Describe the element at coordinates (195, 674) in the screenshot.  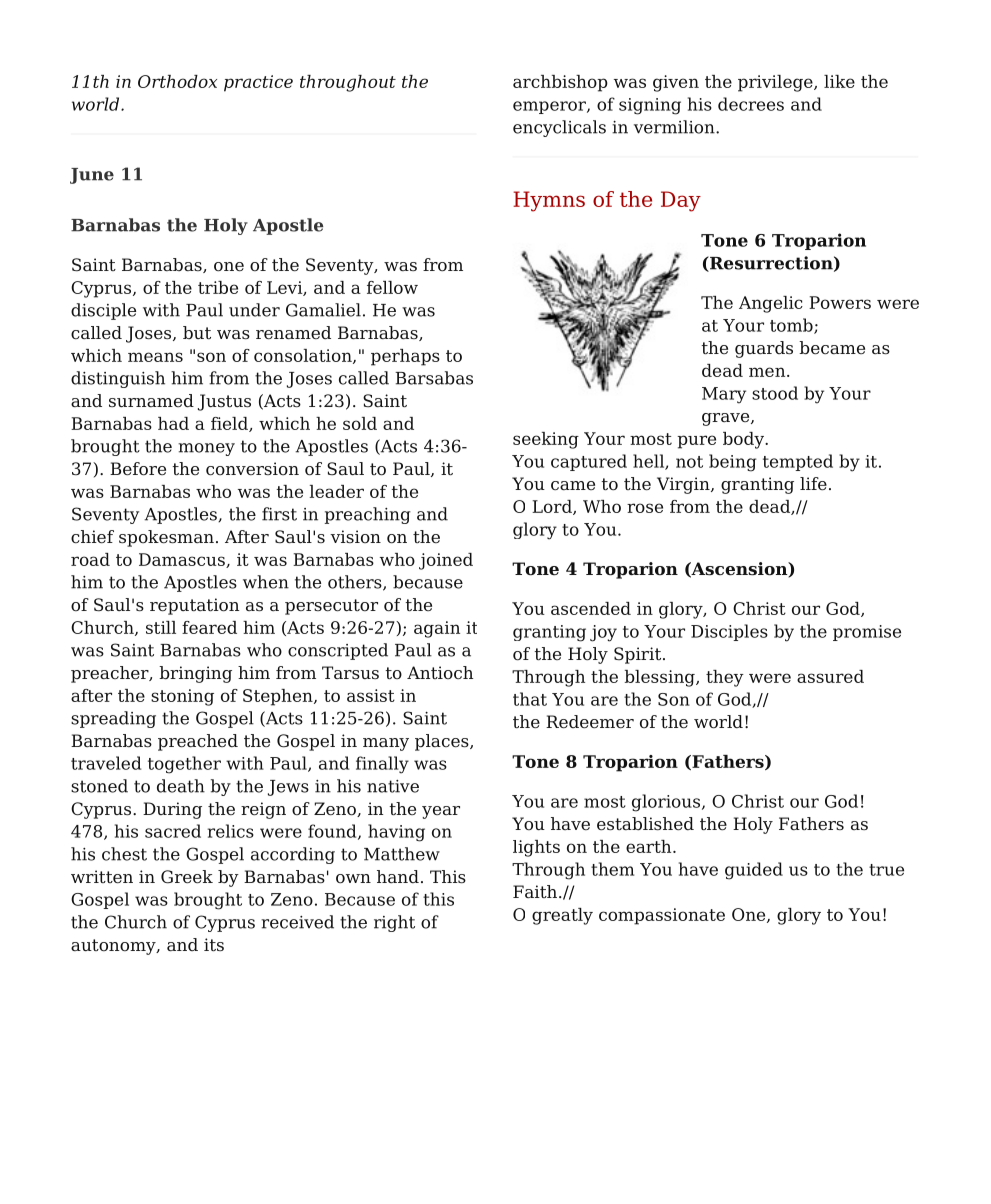
I see `bringing` at that location.
